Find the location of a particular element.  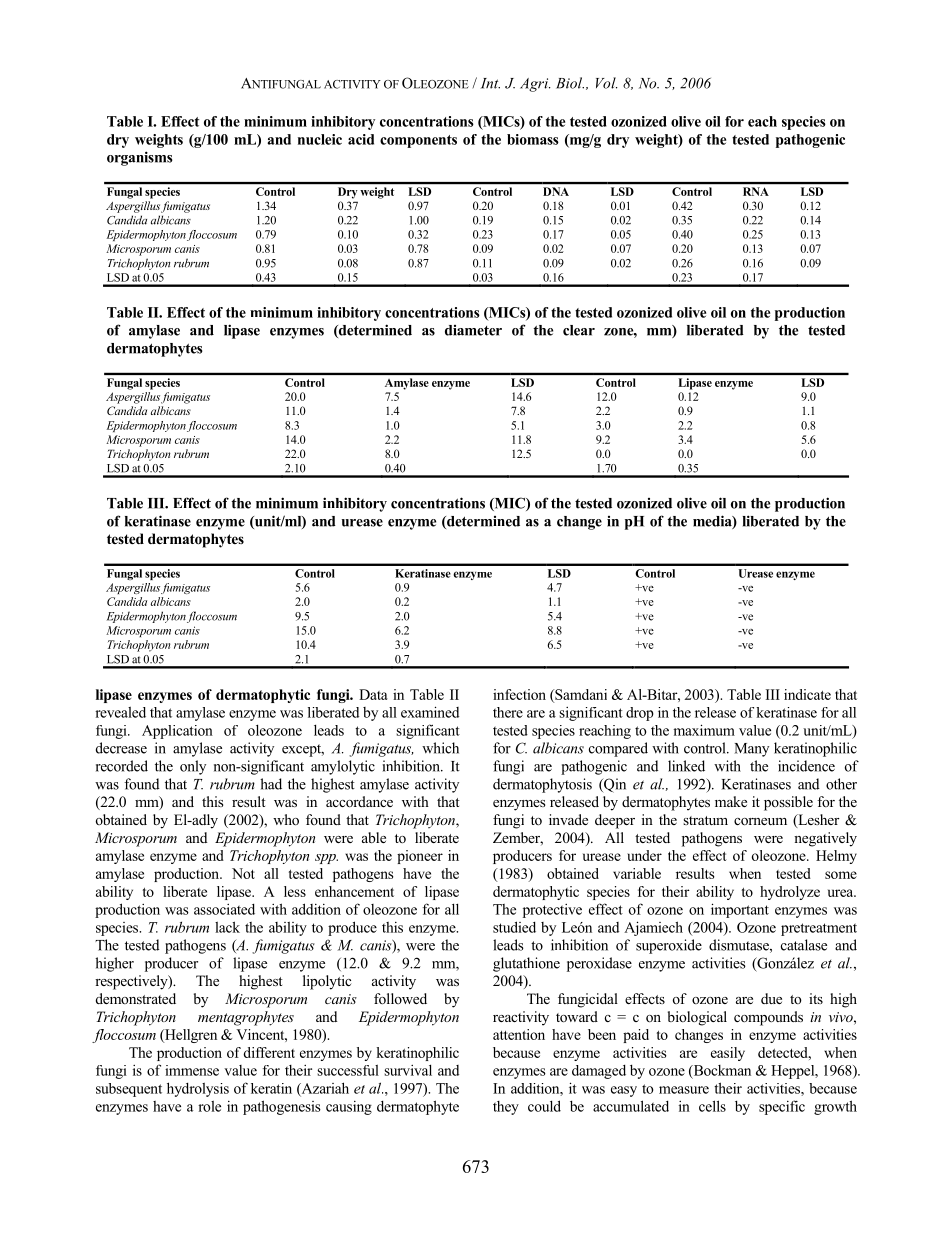

clear is located at coordinates (579, 330).
